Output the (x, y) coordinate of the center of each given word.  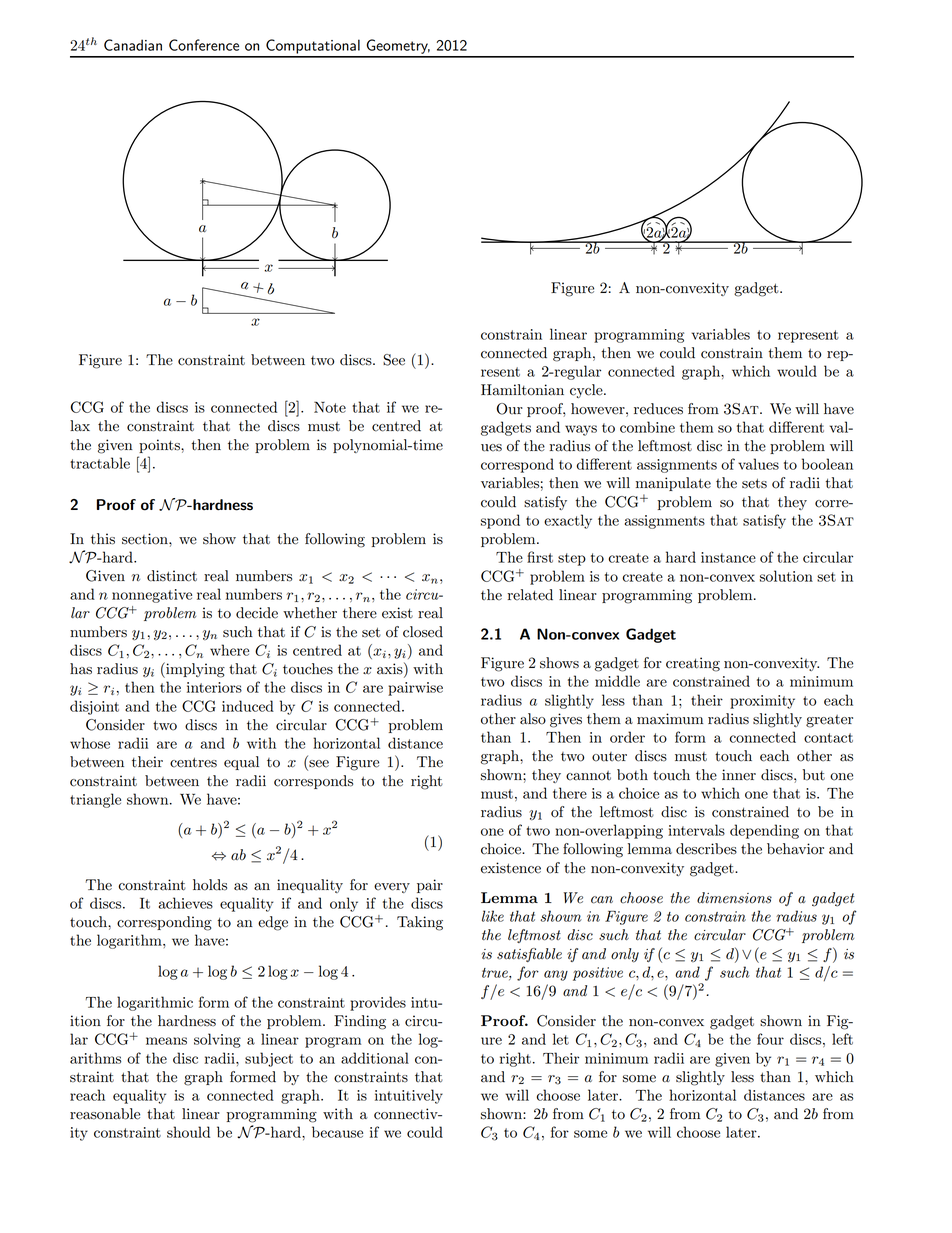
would (797, 371)
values (758, 464)
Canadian (133, 45)
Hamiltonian (522, 390)
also (533, 719)
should (188, 1132)
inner (739, 775)
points (160, 446)
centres (193, 762)
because (337, 1132)
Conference (204, 45)
